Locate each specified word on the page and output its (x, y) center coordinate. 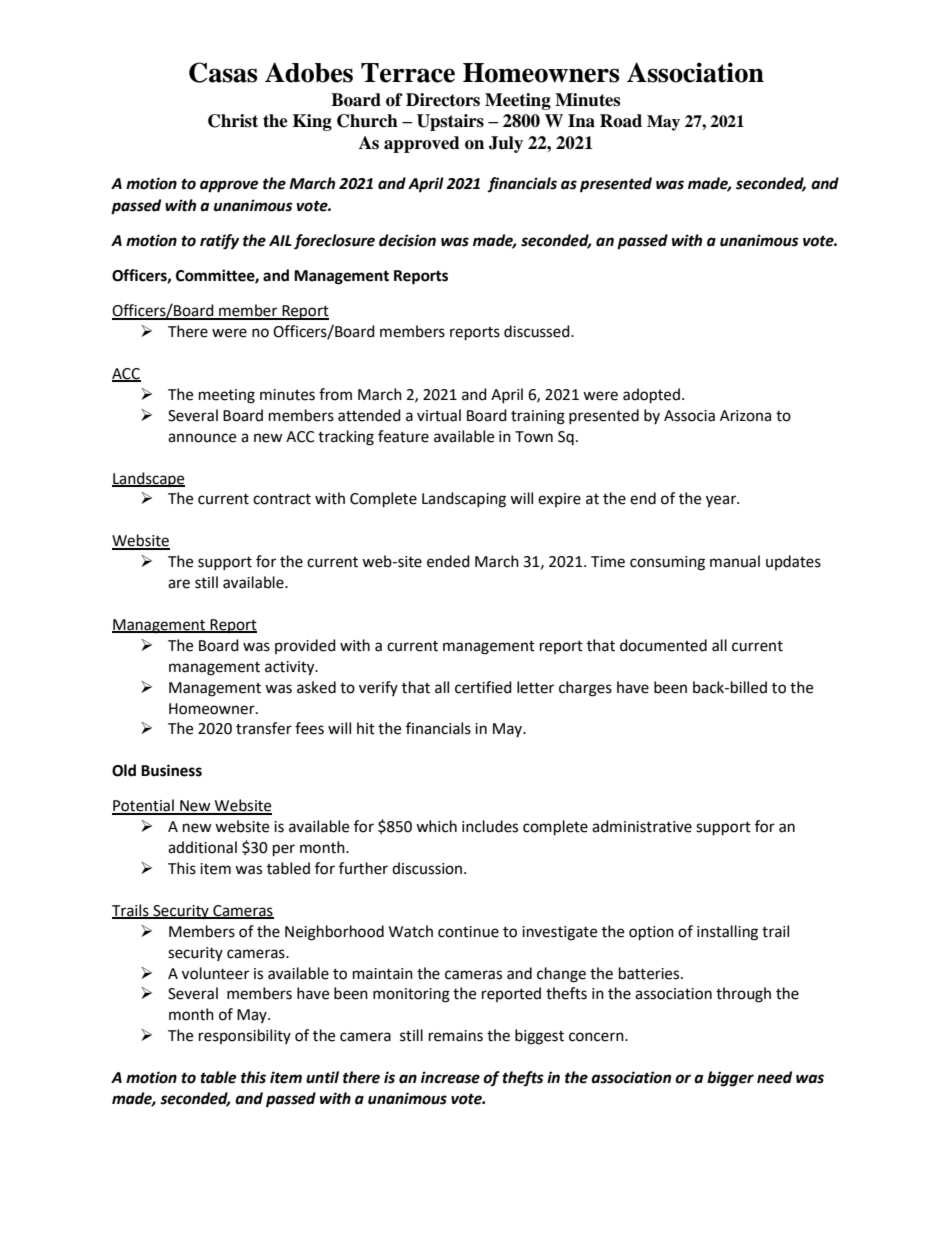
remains (456, 1036)
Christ (233, 121)
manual (735, 561)
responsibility (245, 1036)
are (179, 584)
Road (621, 121)
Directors (443, 100)
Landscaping (464, 500)
